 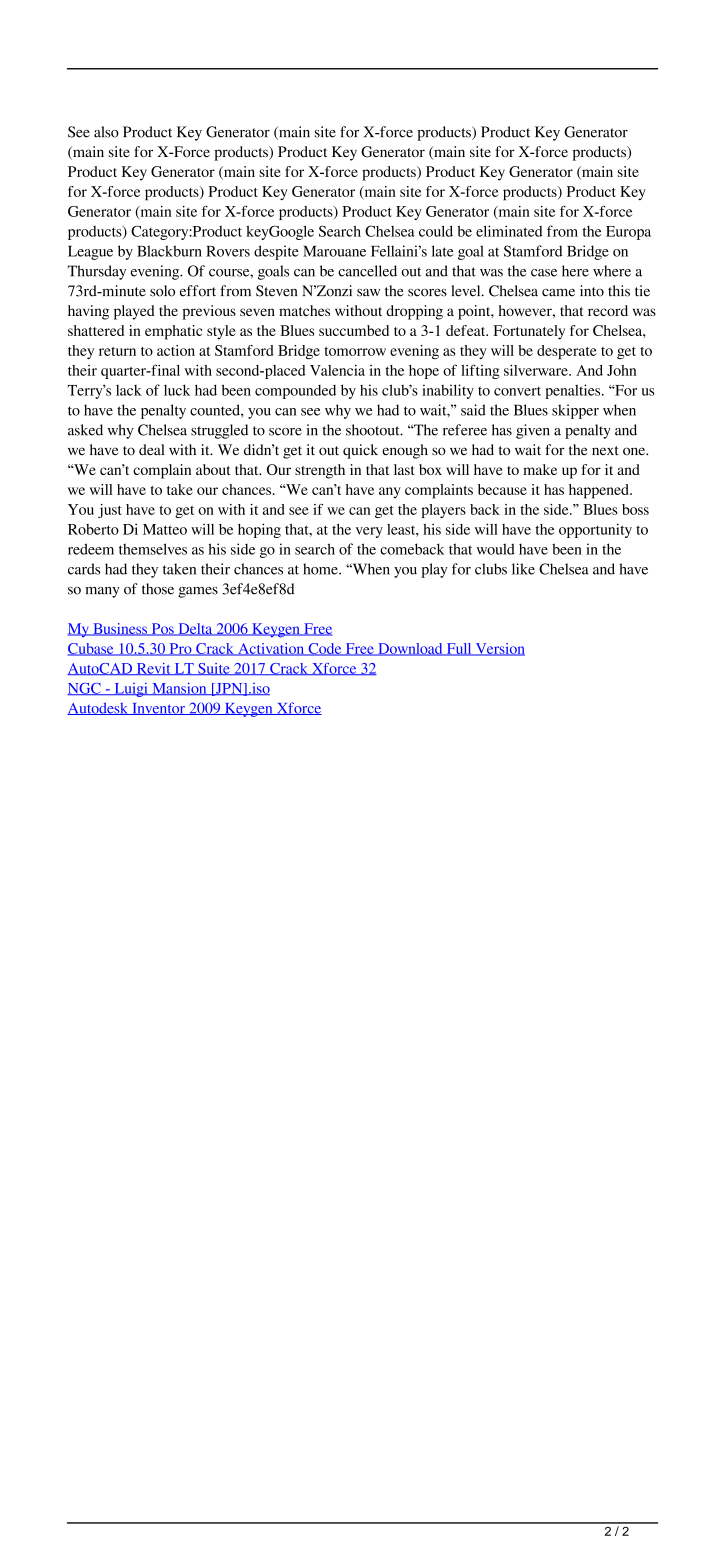 I want to click on themselves, so click(x=153, y=549).
